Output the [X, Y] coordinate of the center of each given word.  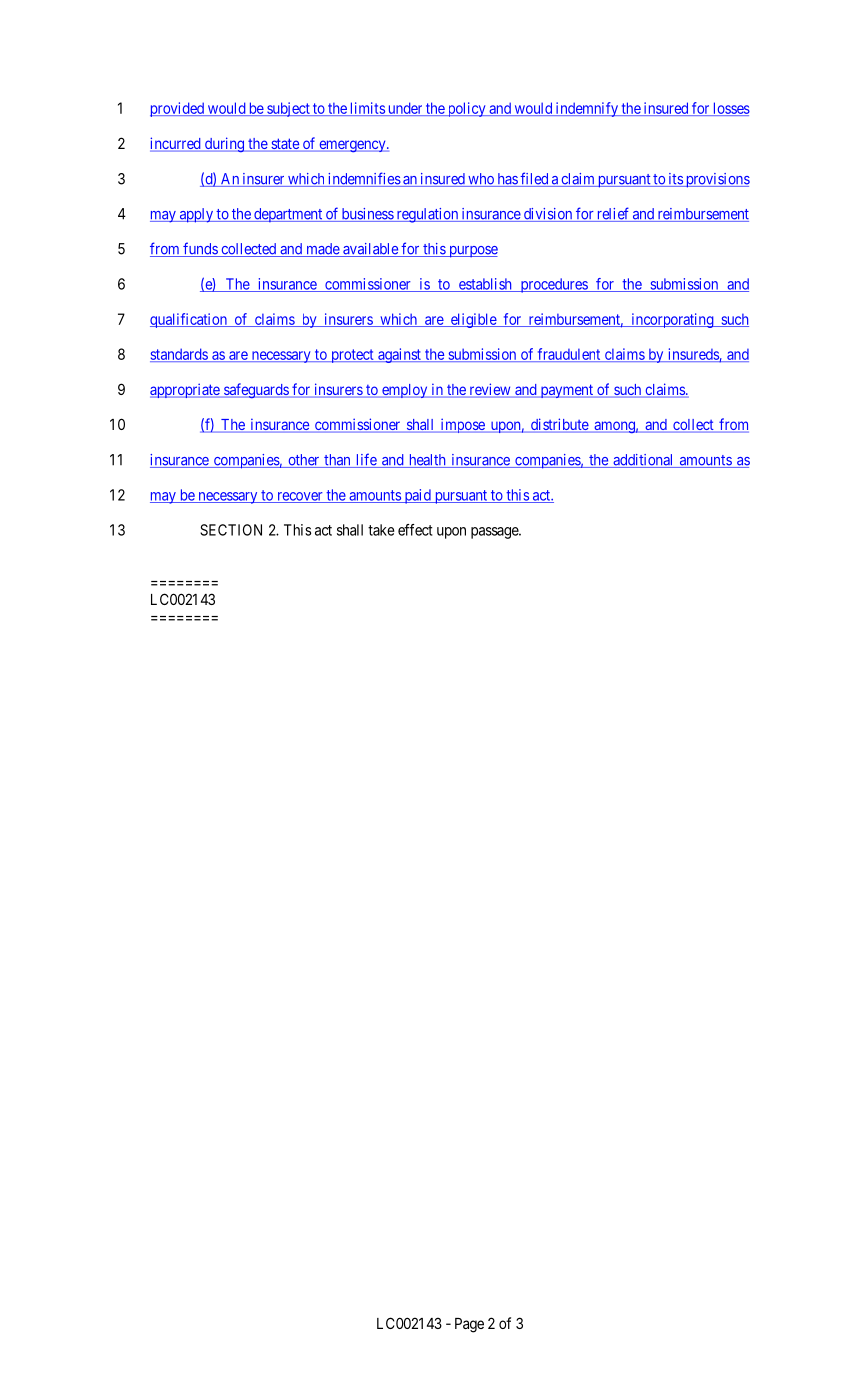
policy [466, 109]
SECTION [231, 530]
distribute [559, 425]
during [225, 144]
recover [300, 497]
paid [417, 496]
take [381, 530]
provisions [716, 180]
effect [415, 530]
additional [643, 461]
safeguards [256, 390]
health [427, 461]
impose [462, 425]
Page [469, 1325]
